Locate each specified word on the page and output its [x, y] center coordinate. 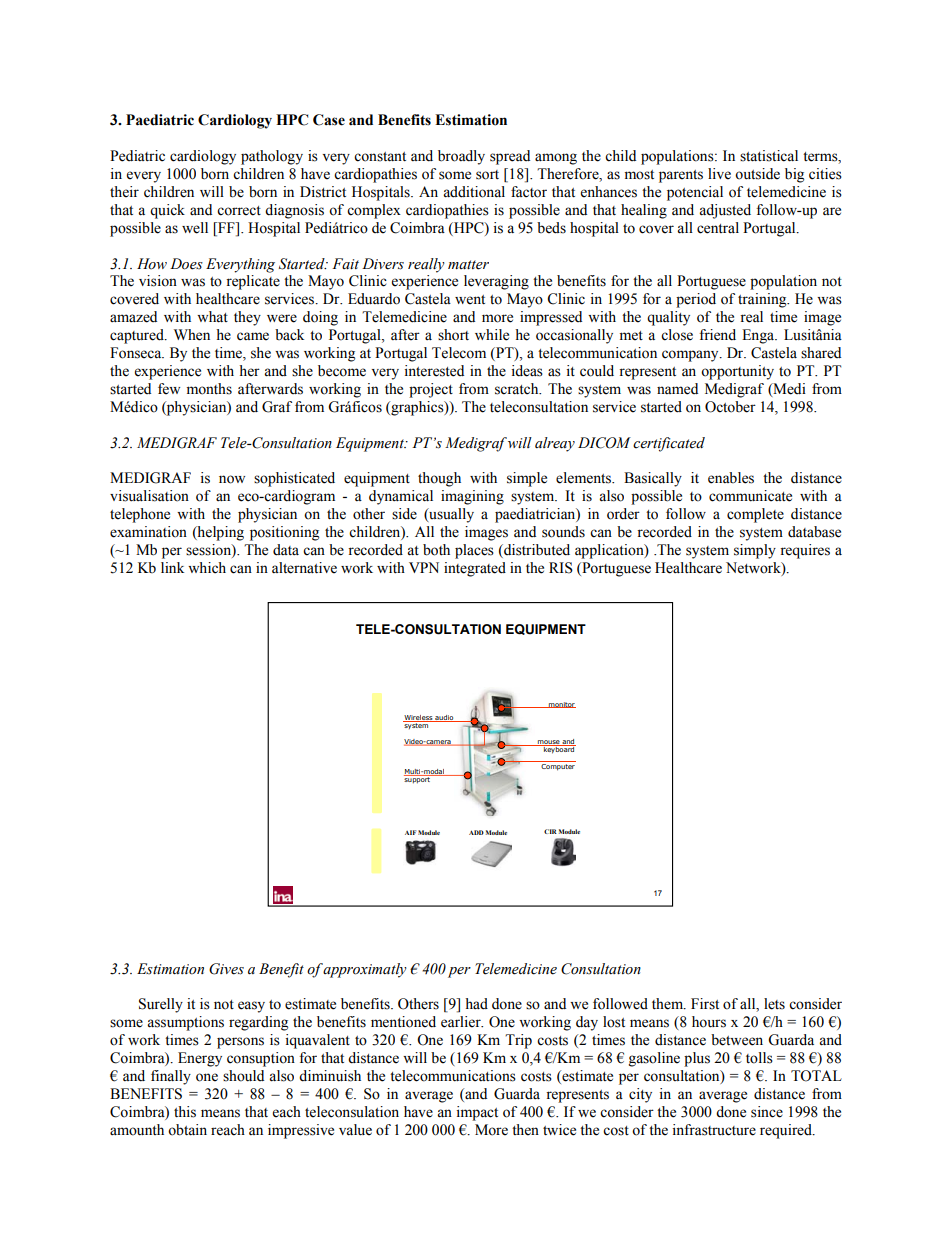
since [767, 1112]
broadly [461, 157]
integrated [475, 569]
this [185, 1112]
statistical [769, 156]
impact [477, 1113]
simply [755, 551]
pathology [272, 157]
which [207, 568]
